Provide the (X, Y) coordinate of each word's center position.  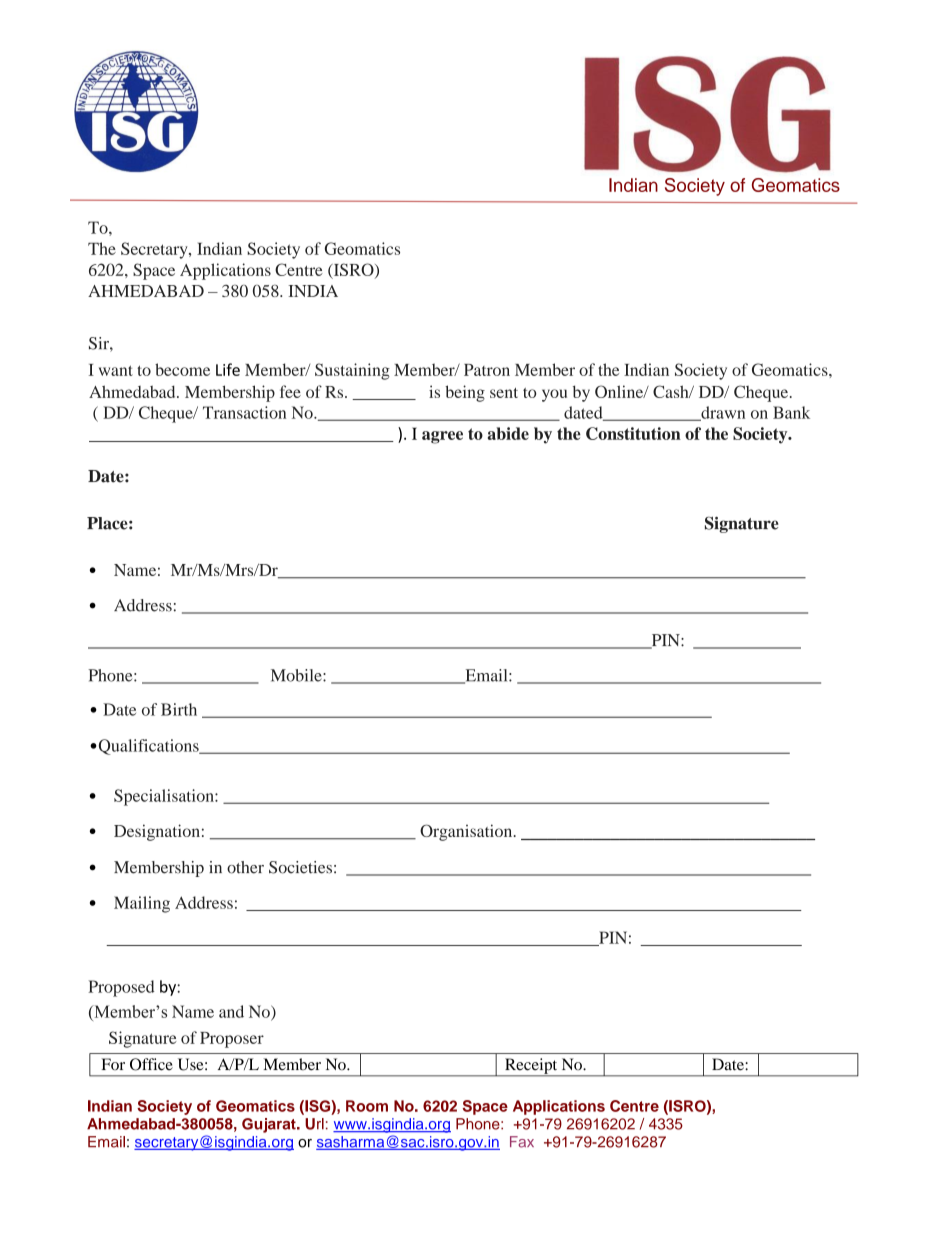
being (465, 393)
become (182, 369)
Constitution (633, 433)
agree (442, 437)
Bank (791, 412)
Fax (522, 1142)
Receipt (531, 1067)
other (245, 867)
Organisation (467, 832)
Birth (179, 709)
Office (151, 1064)
